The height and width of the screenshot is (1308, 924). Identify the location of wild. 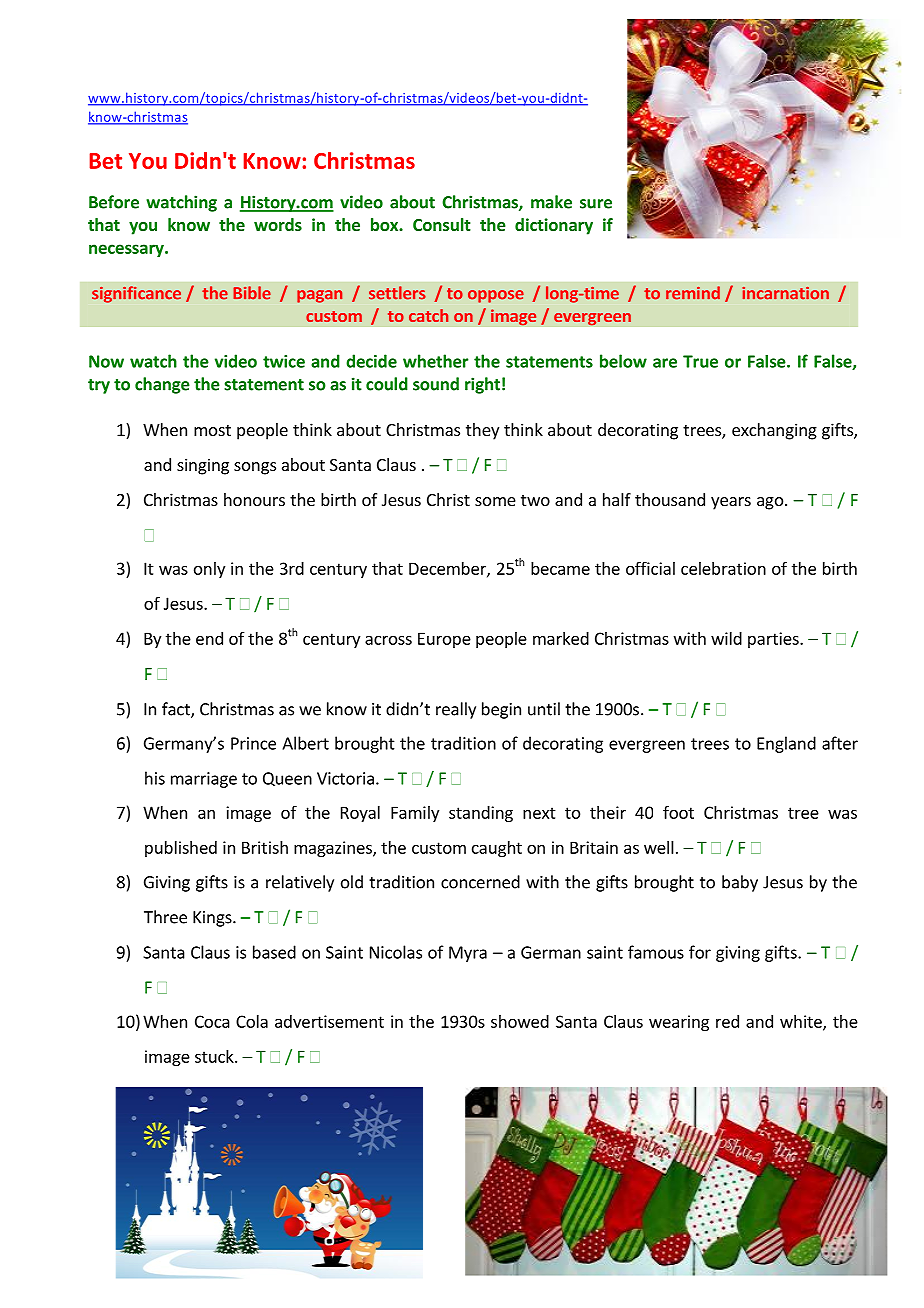
(726, 638).
